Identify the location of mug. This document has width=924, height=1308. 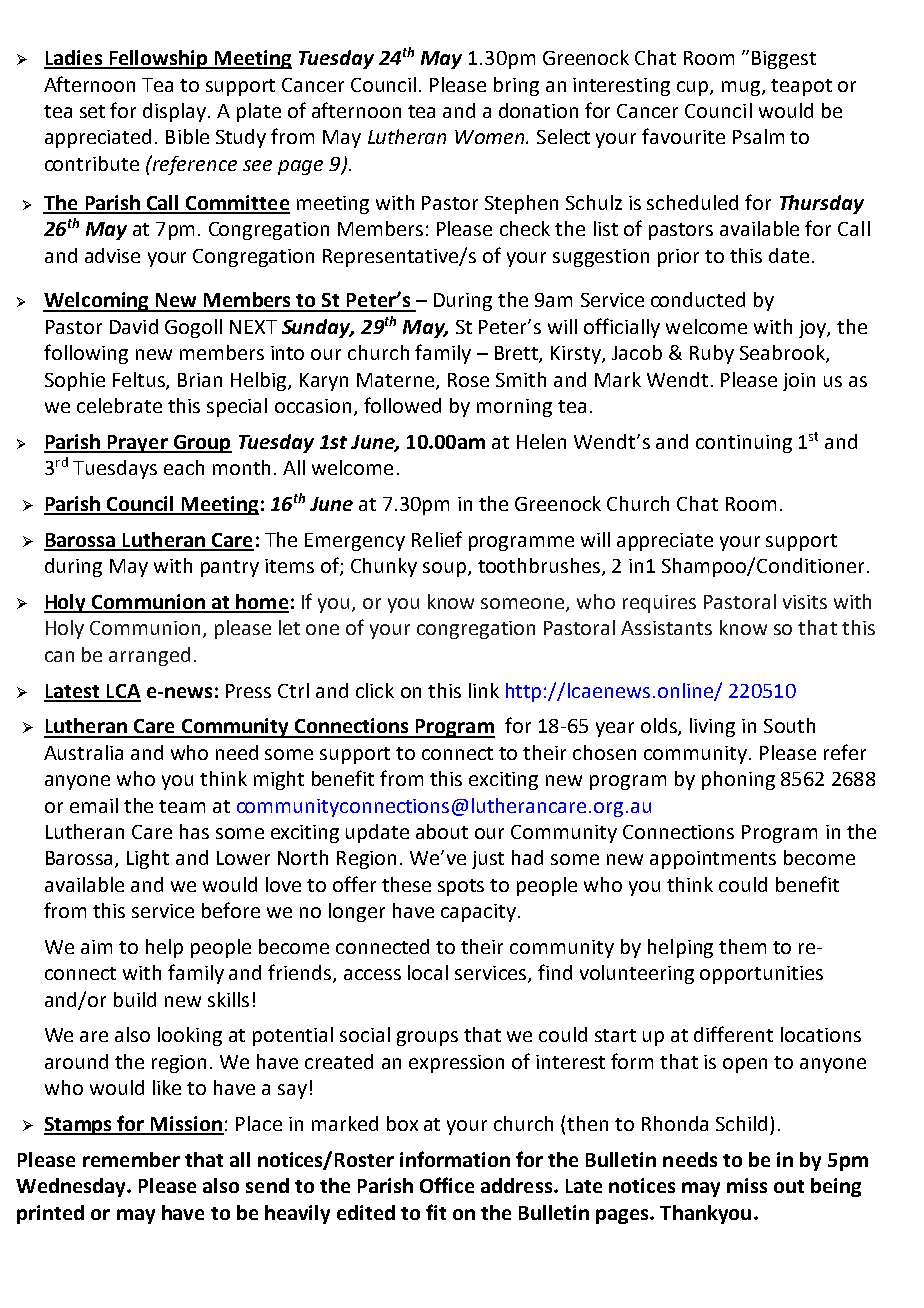
(741, 88).
